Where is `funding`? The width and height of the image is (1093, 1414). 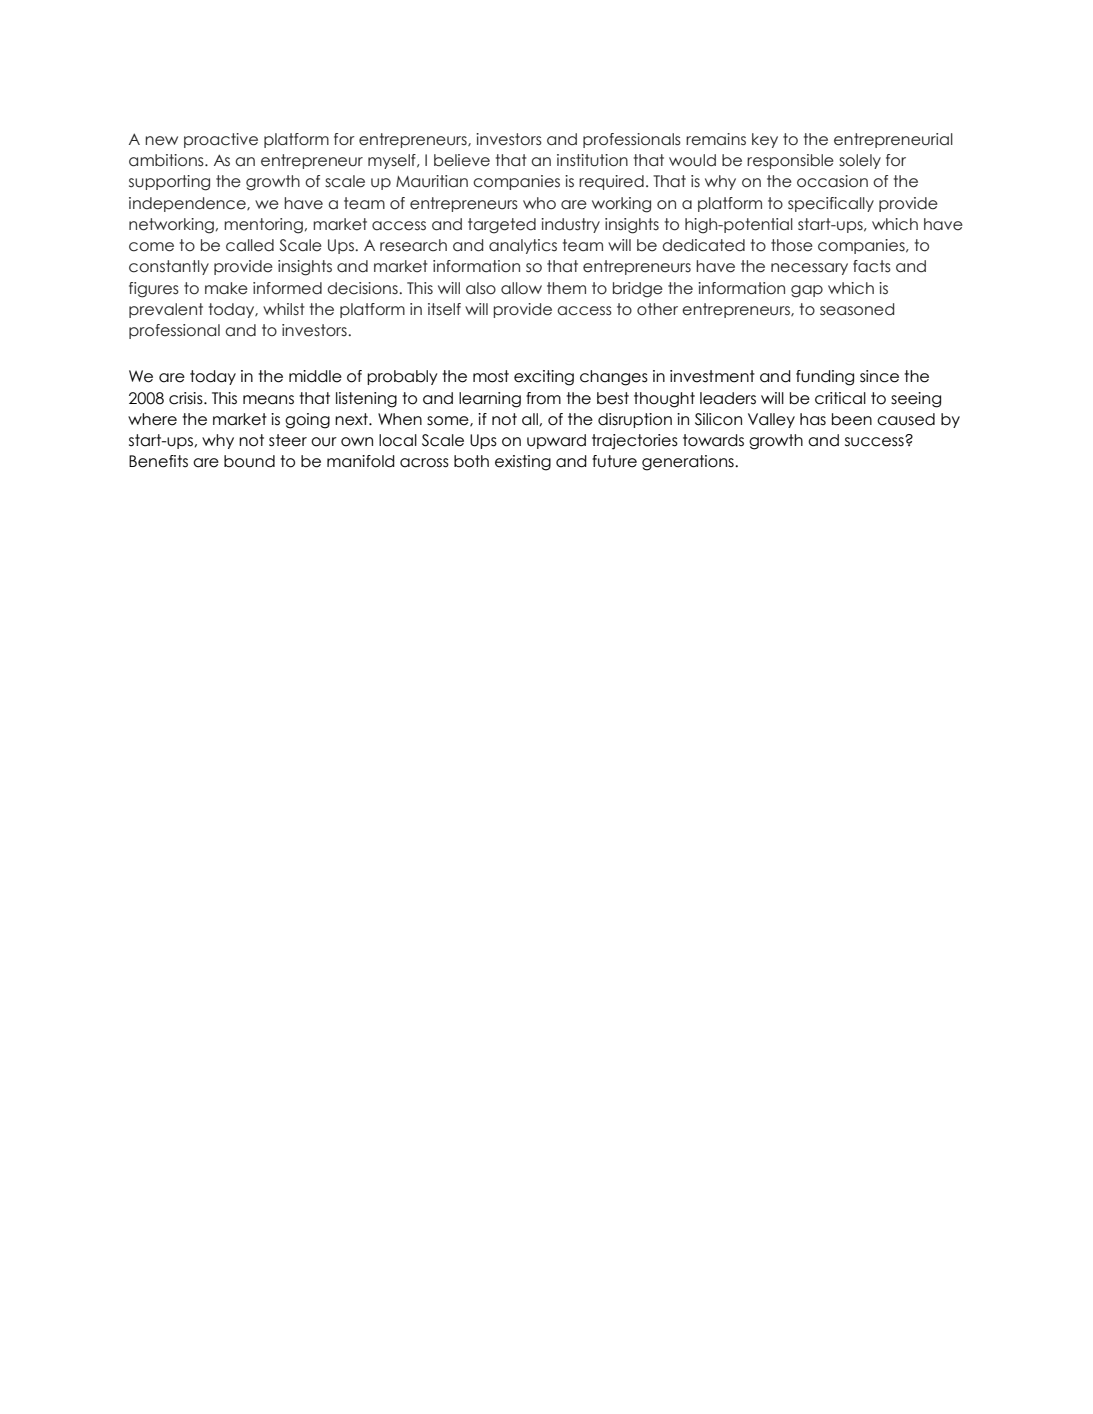
funding is located at coordinates (825, 378).
